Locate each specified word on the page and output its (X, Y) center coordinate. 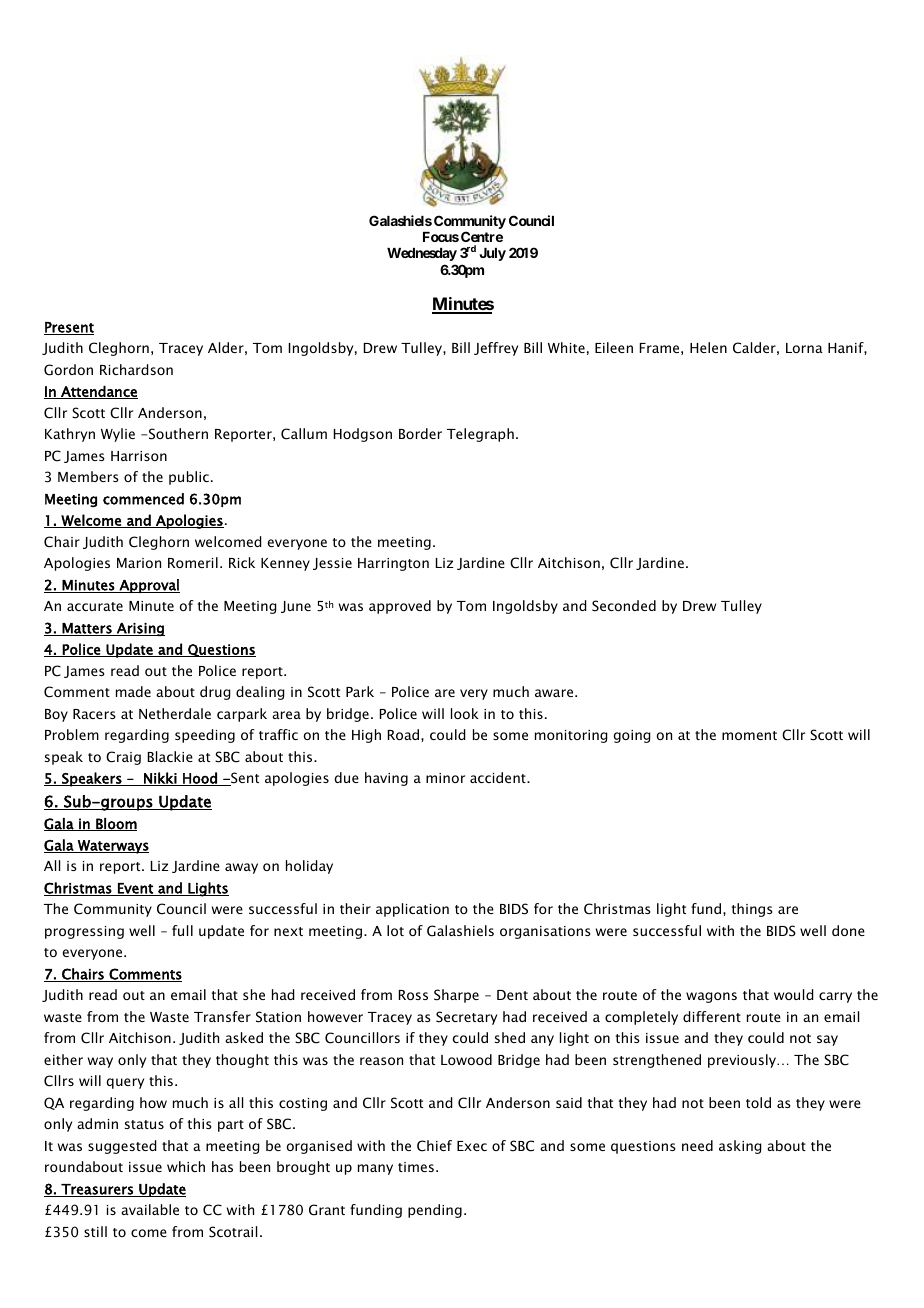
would (794, 994)
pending (435, 1211)
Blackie (170, 756)
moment (749, 735)
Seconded (624, 606)
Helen (708, 347)
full (182, 930)
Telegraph (480, 435)
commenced (143, 499)
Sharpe (456, 996)
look (465, 713)
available (150, 1209)
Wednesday (422, 254)
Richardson (136, 369)
